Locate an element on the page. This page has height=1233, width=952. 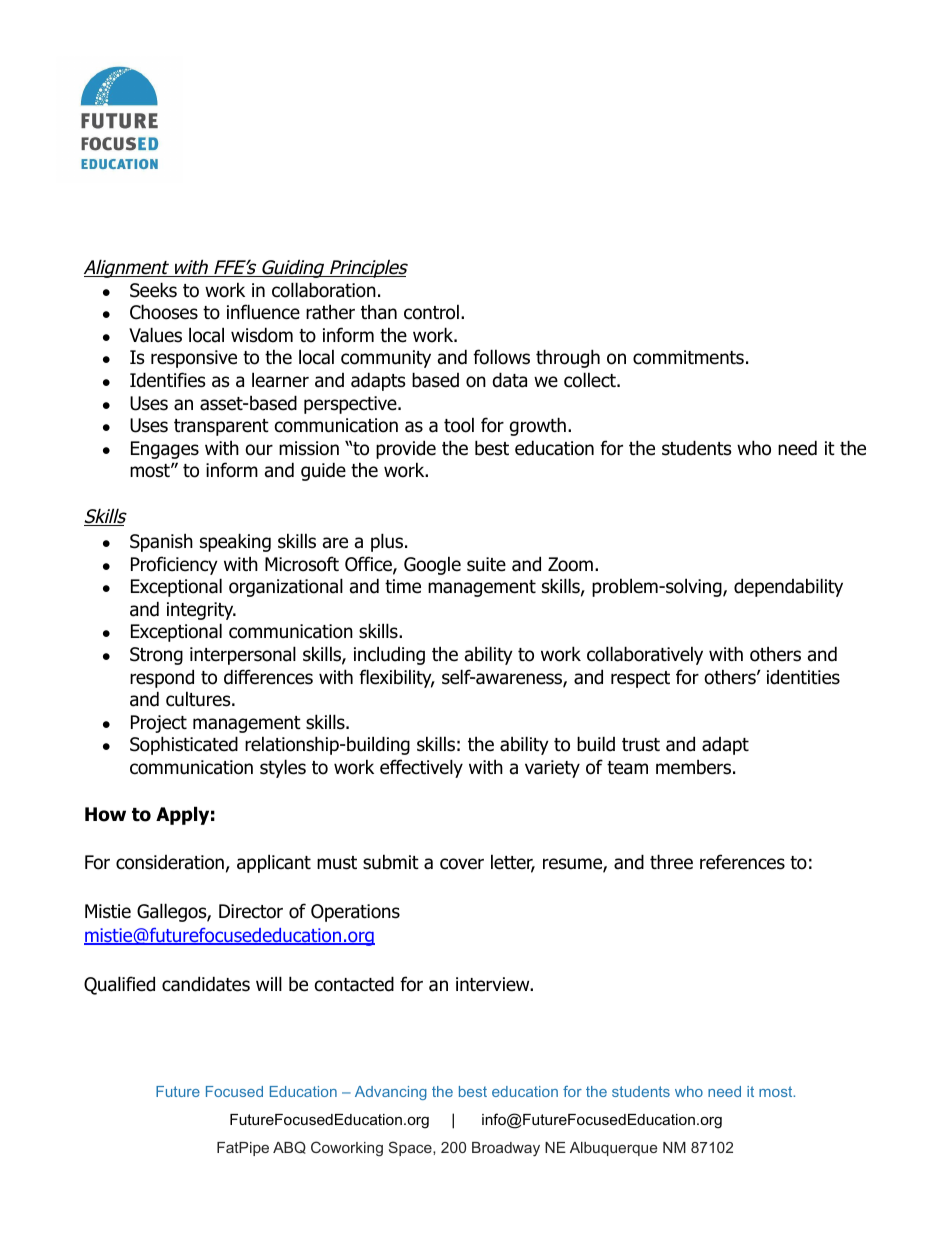
Proficiency is located at coordinates (174, 565).
